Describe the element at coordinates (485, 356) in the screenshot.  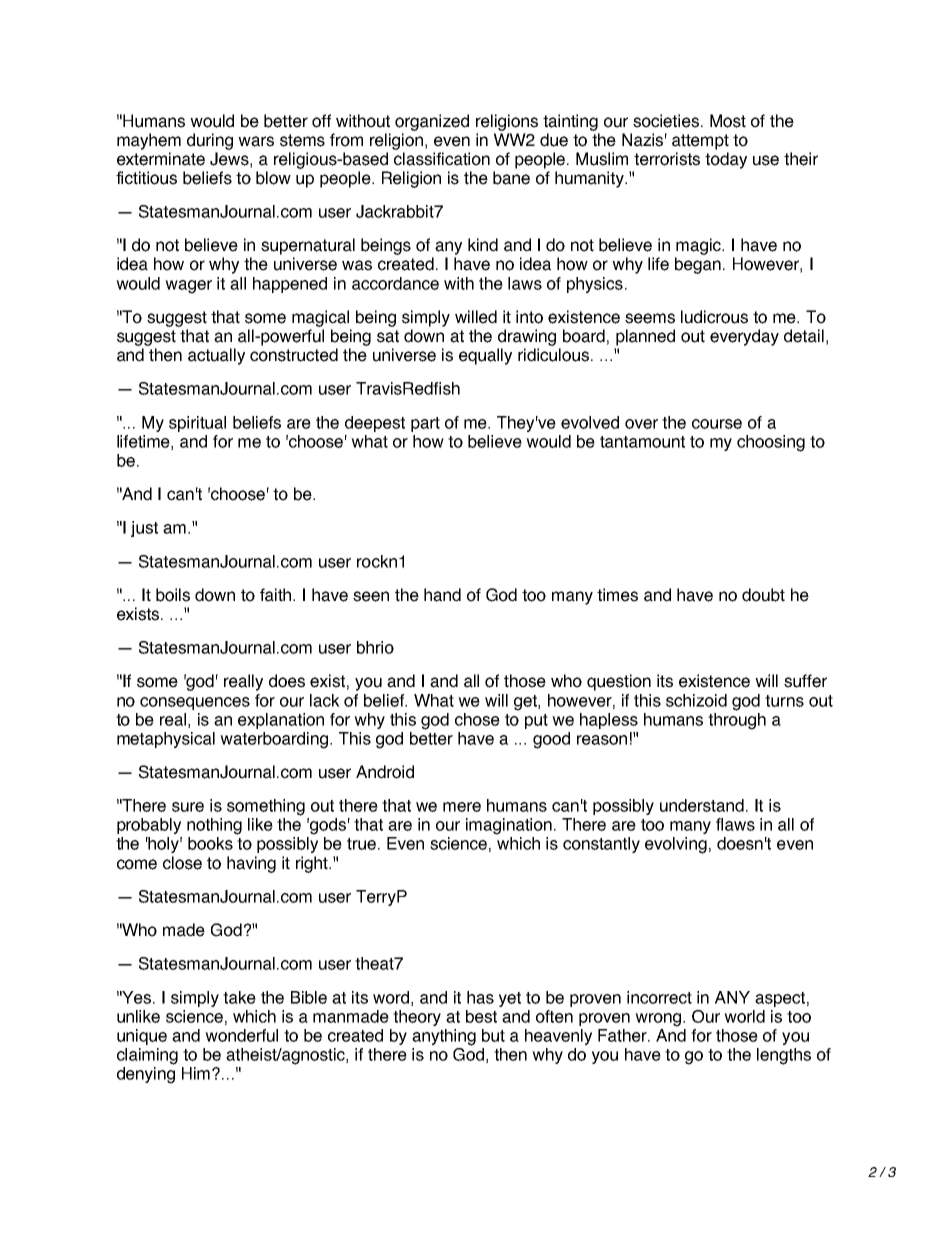
I see `equally` at that location.
